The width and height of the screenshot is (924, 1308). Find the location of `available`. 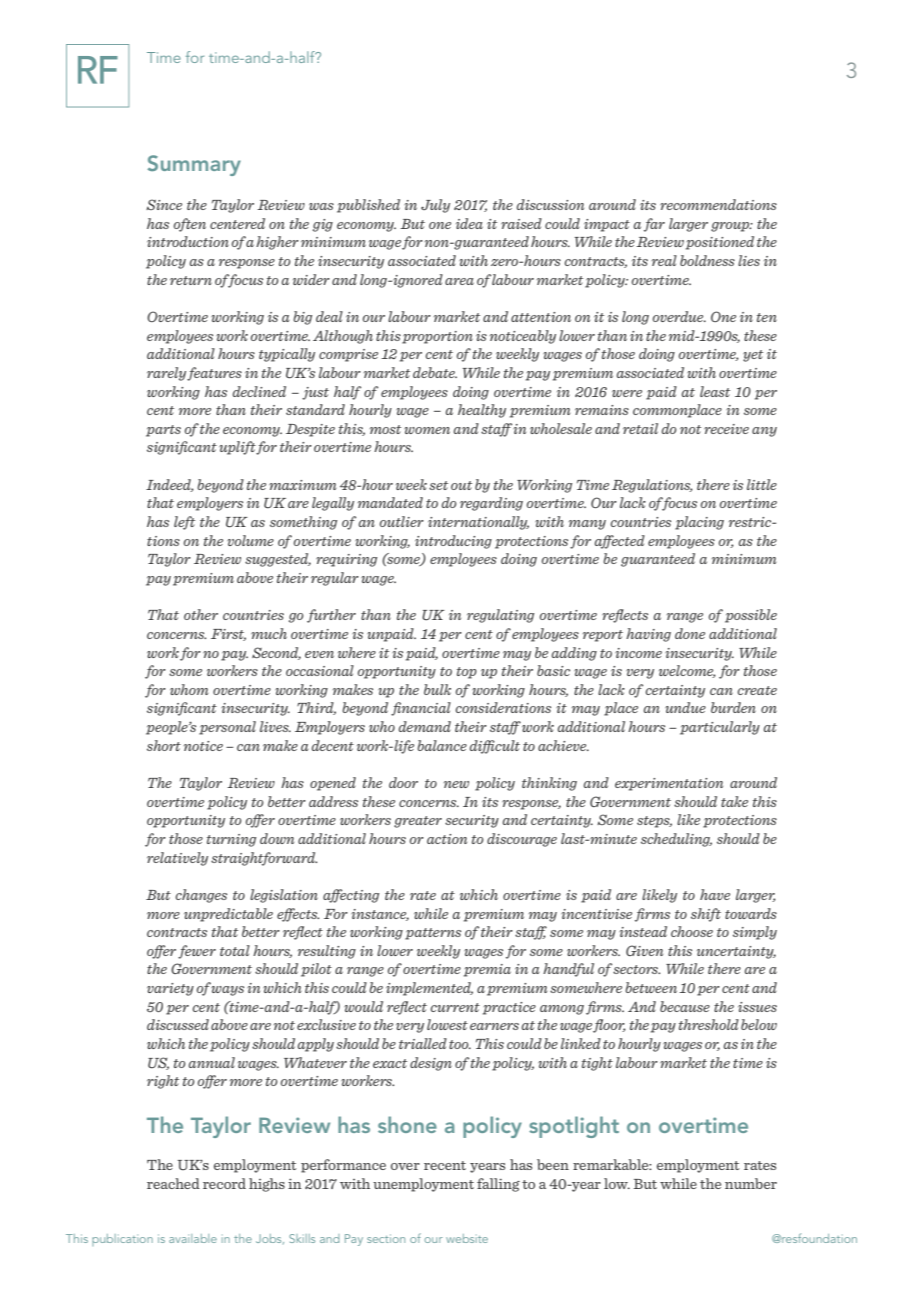

available is located at coordinates (193, 1238).
